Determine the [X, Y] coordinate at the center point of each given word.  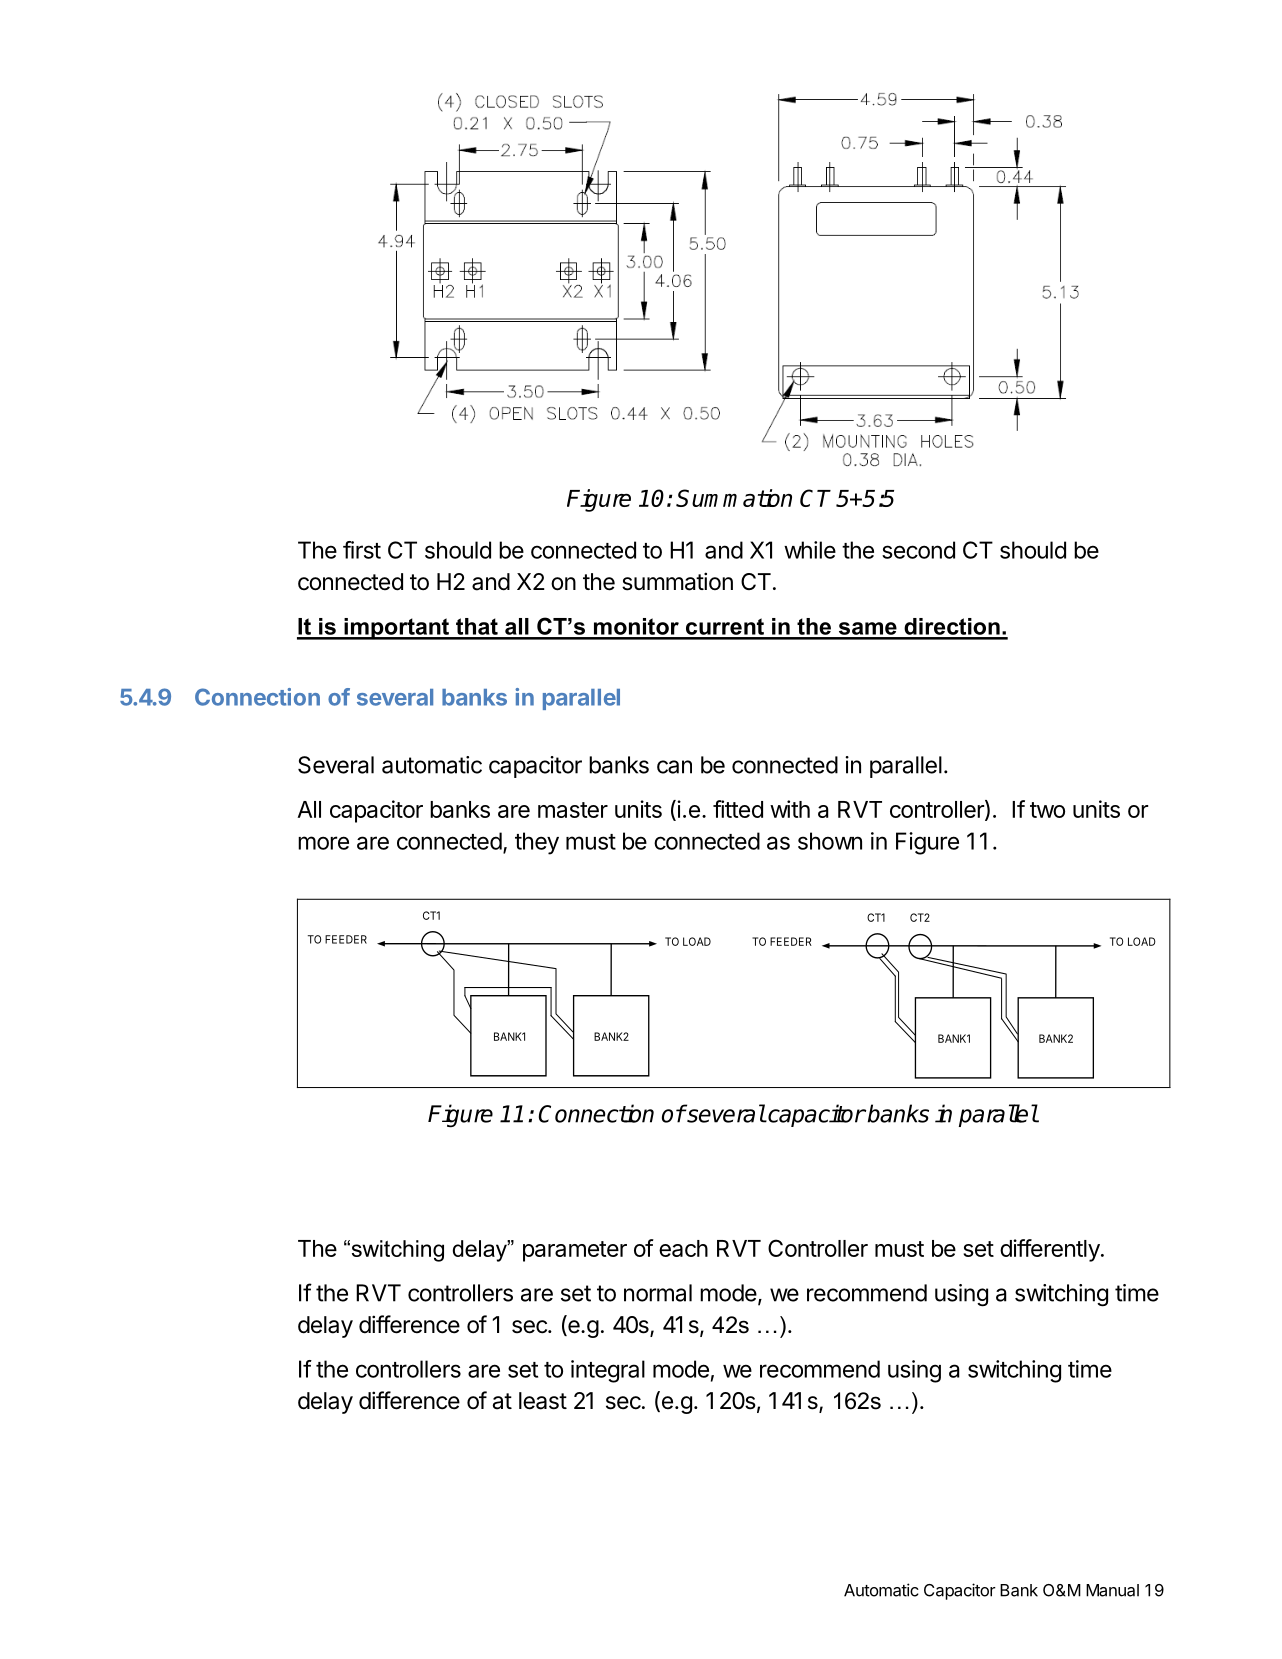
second [918, 550]
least [543, 1401]
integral [608, 1371]
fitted [738, 809]
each [683, 1248]
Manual [1112, 1590]
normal [658, 1293]
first [362, 550]
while [810, 550]
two [1047, 810]
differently [1050, 1250]
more [323, 843]
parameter [575, 1251]
